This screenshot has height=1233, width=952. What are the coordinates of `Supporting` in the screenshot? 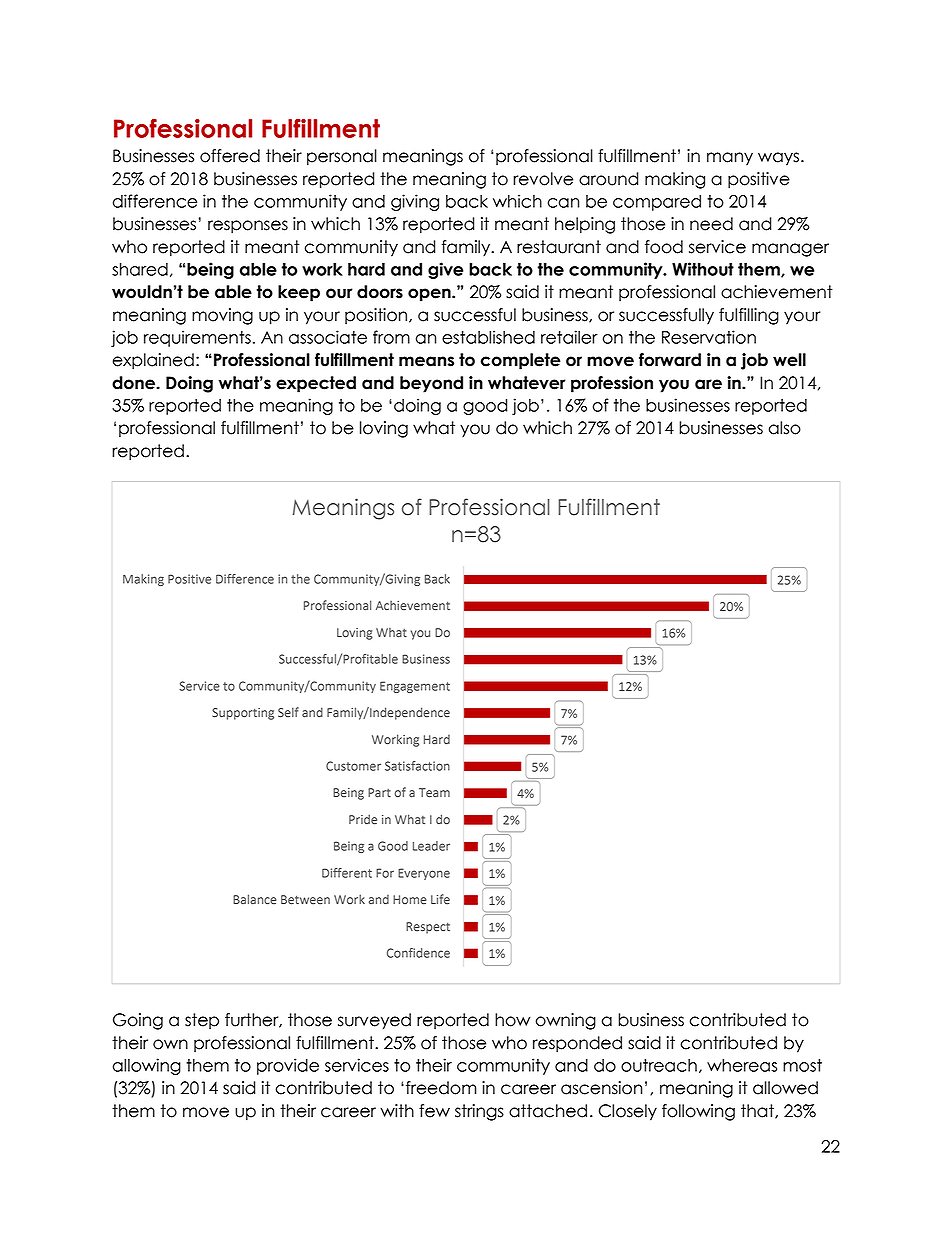 It's located at (243, 714).
